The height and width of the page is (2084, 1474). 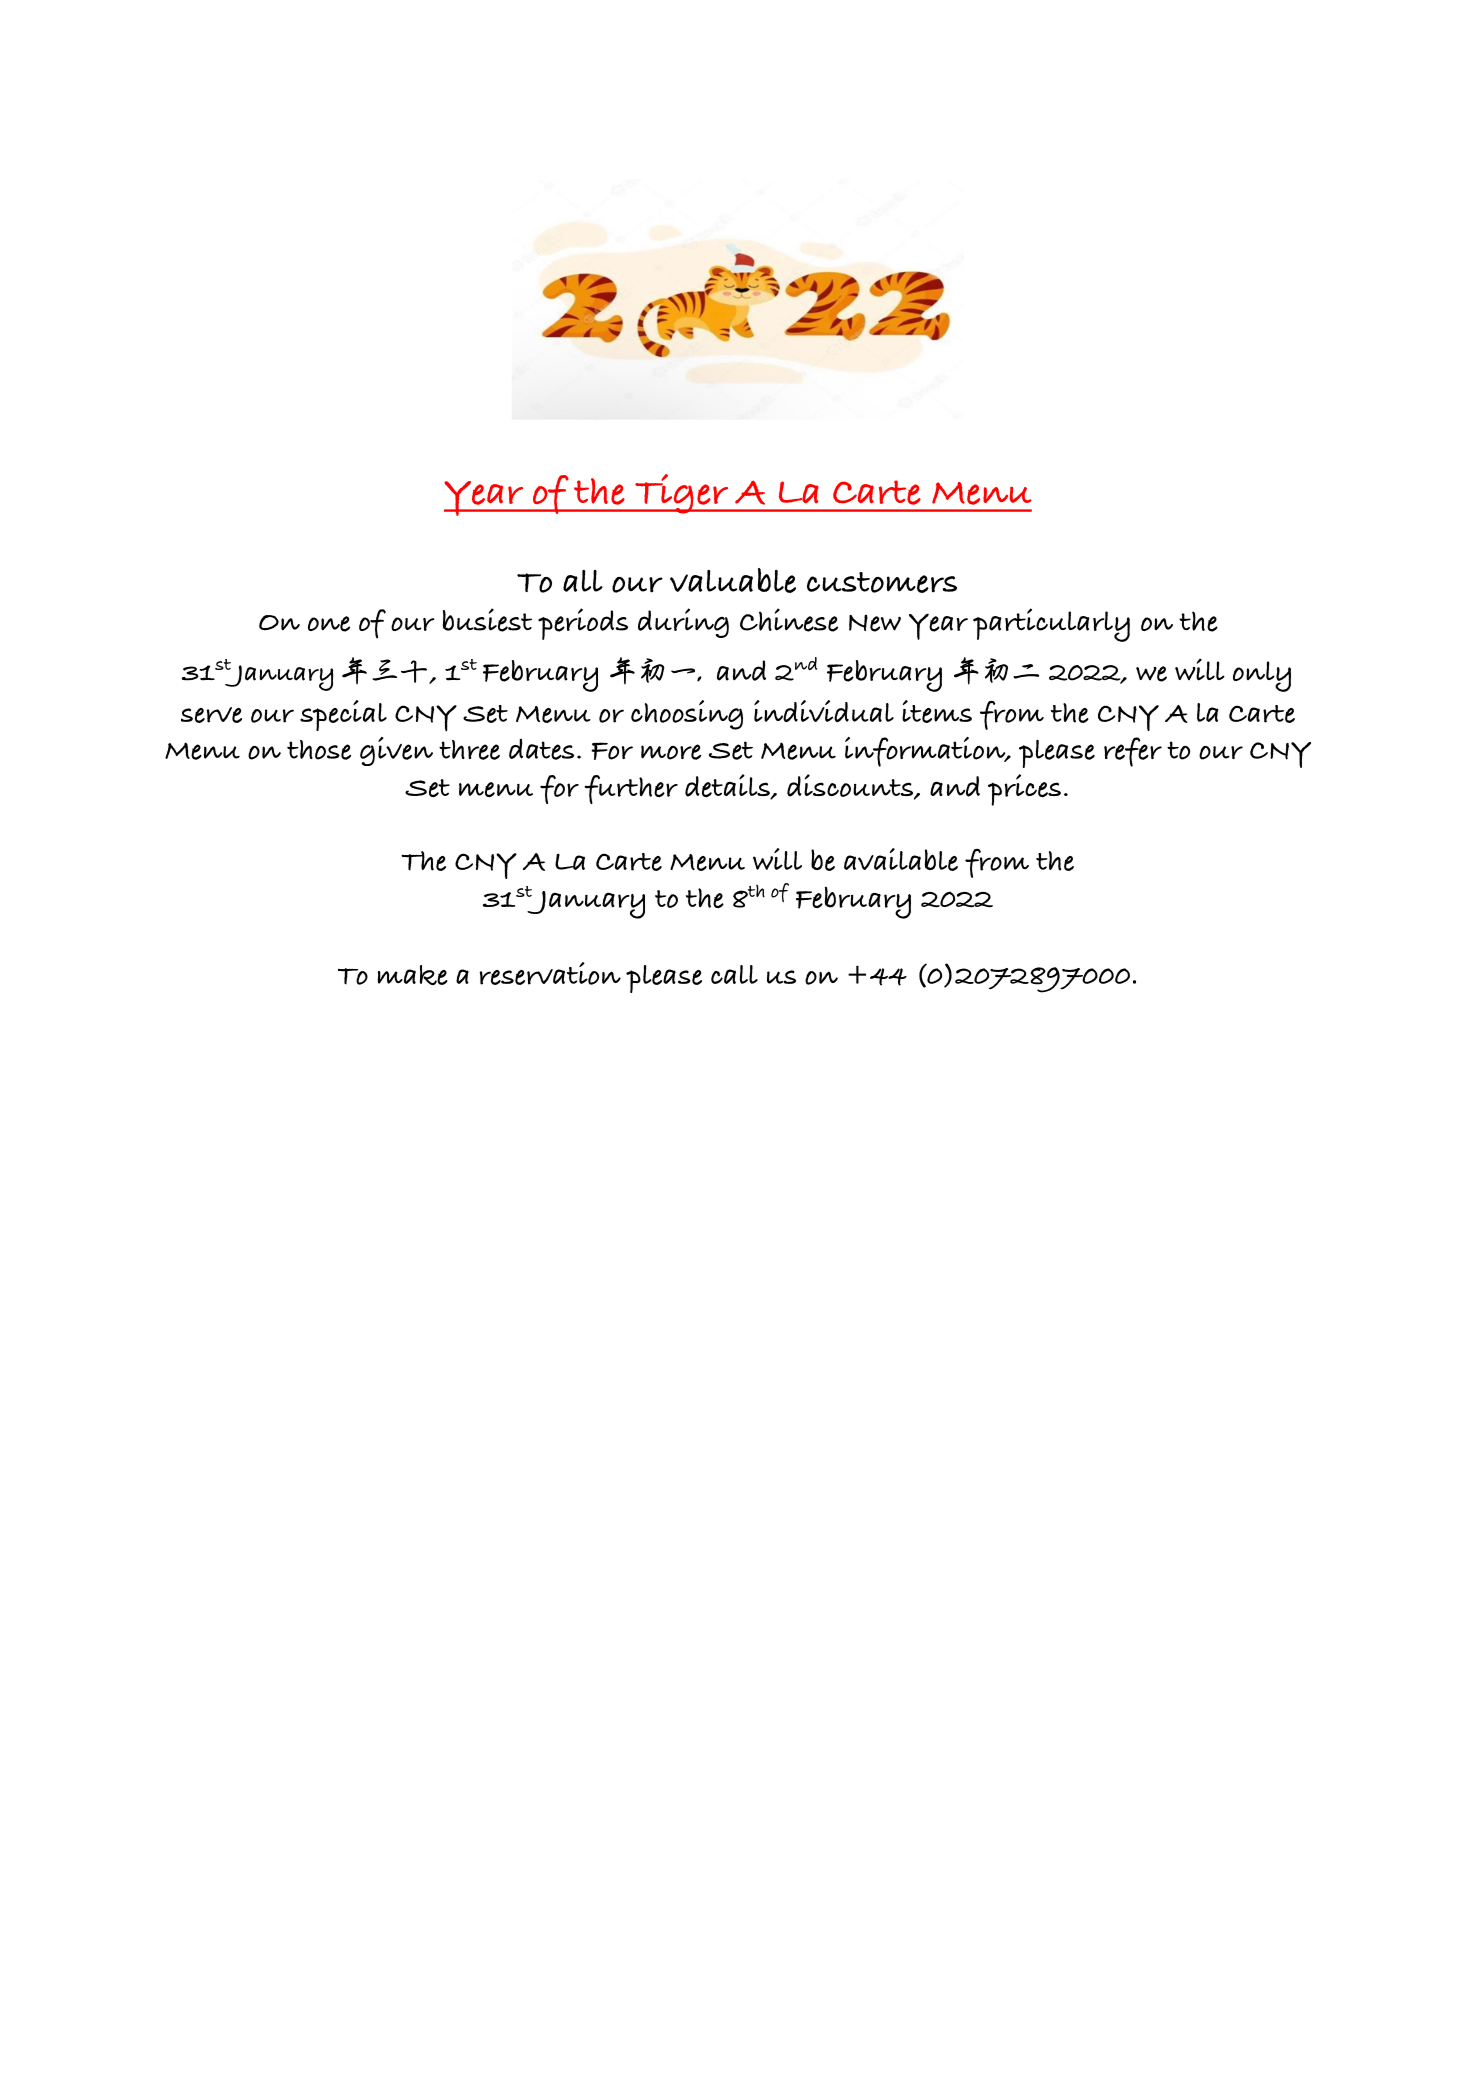 What do you see at coordinates (733, 580) in the page?
I see `valuable` at bounding box center [733, 580].
